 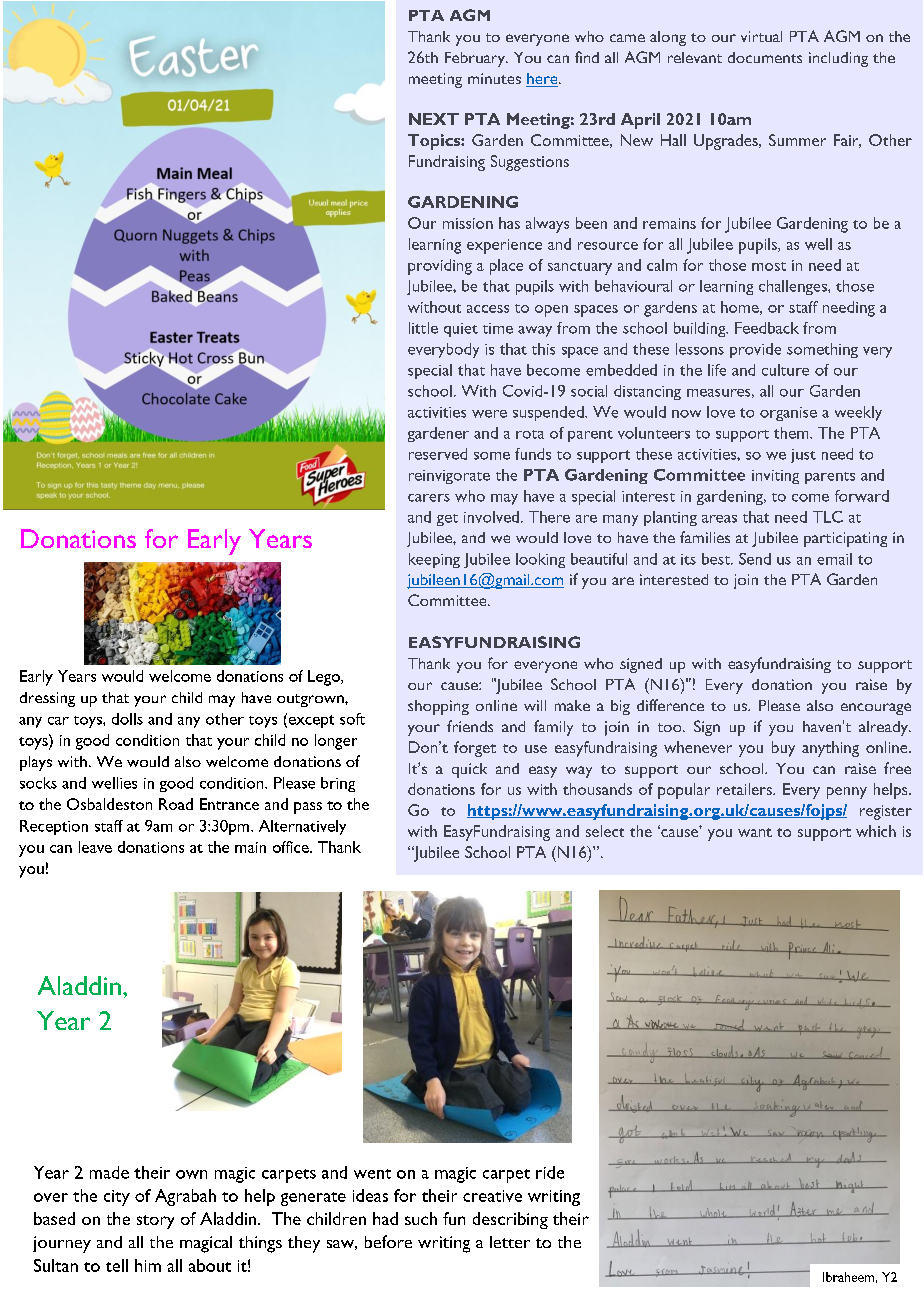 I want to click on carers, so click(x=429, y=498).
